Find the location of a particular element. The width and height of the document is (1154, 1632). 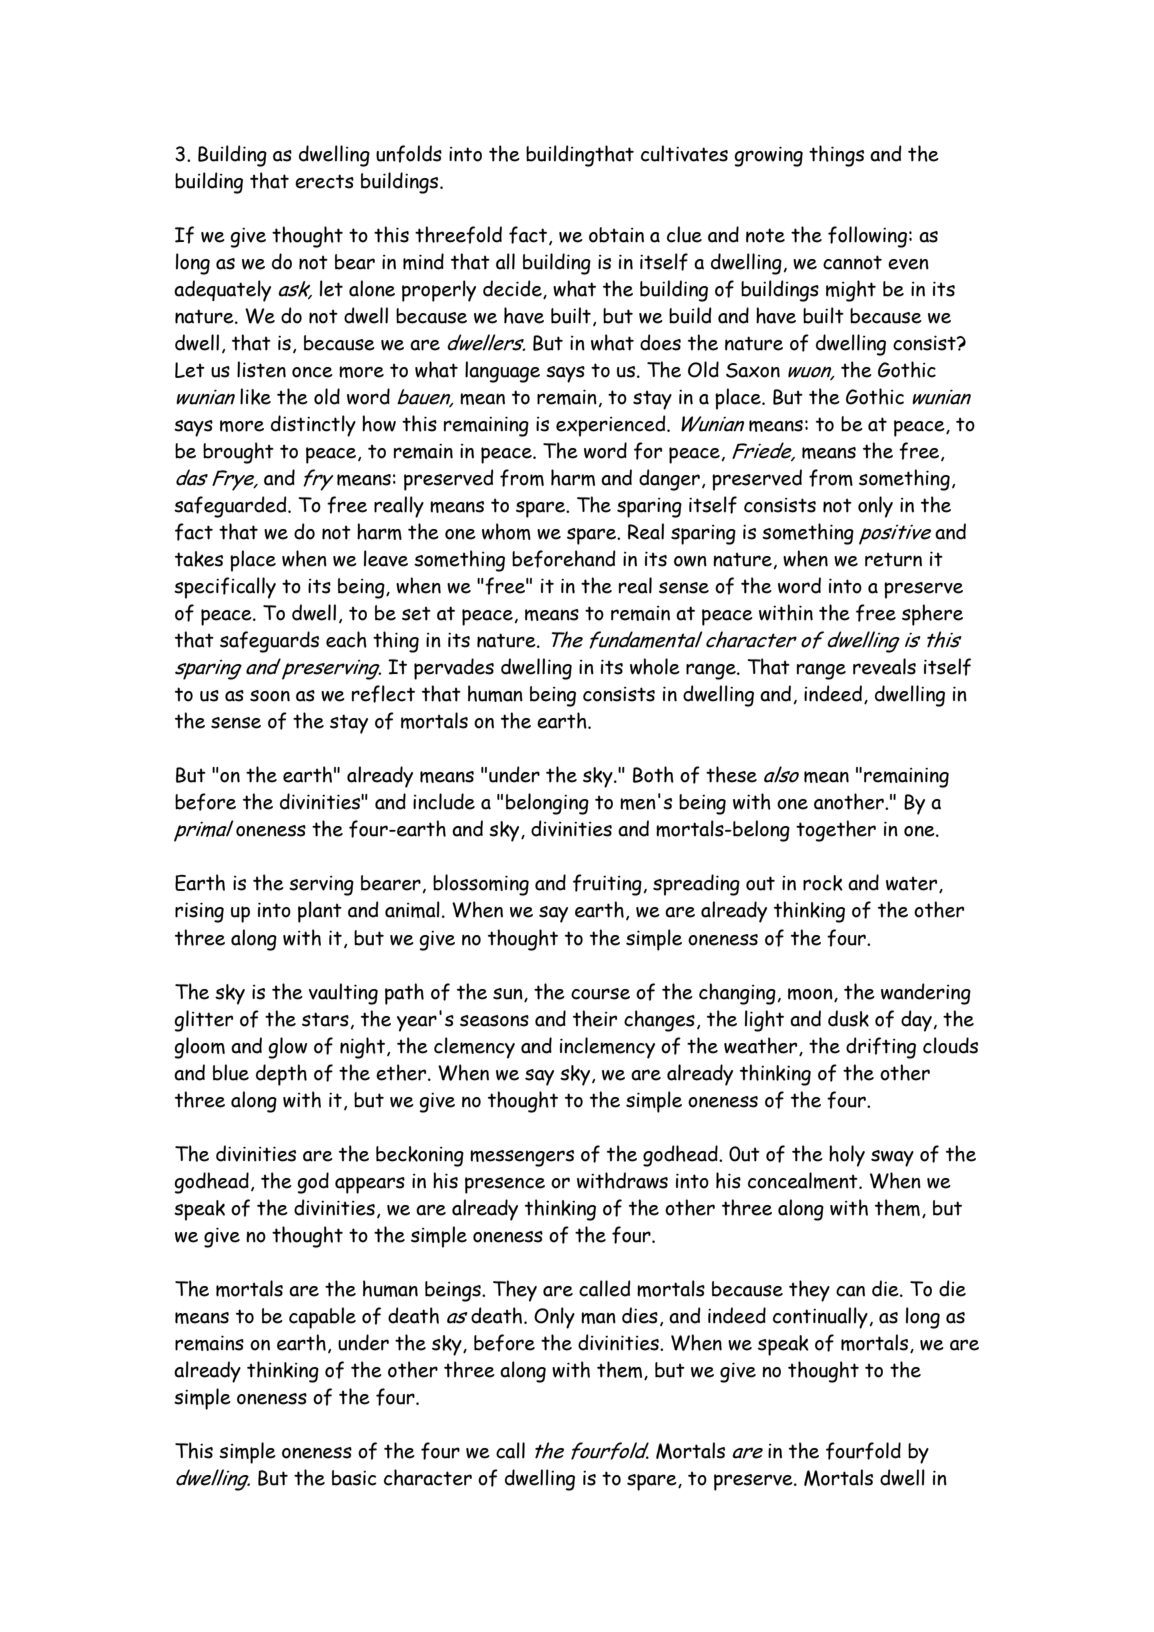

dies is located at coordinates (640, 1315).
